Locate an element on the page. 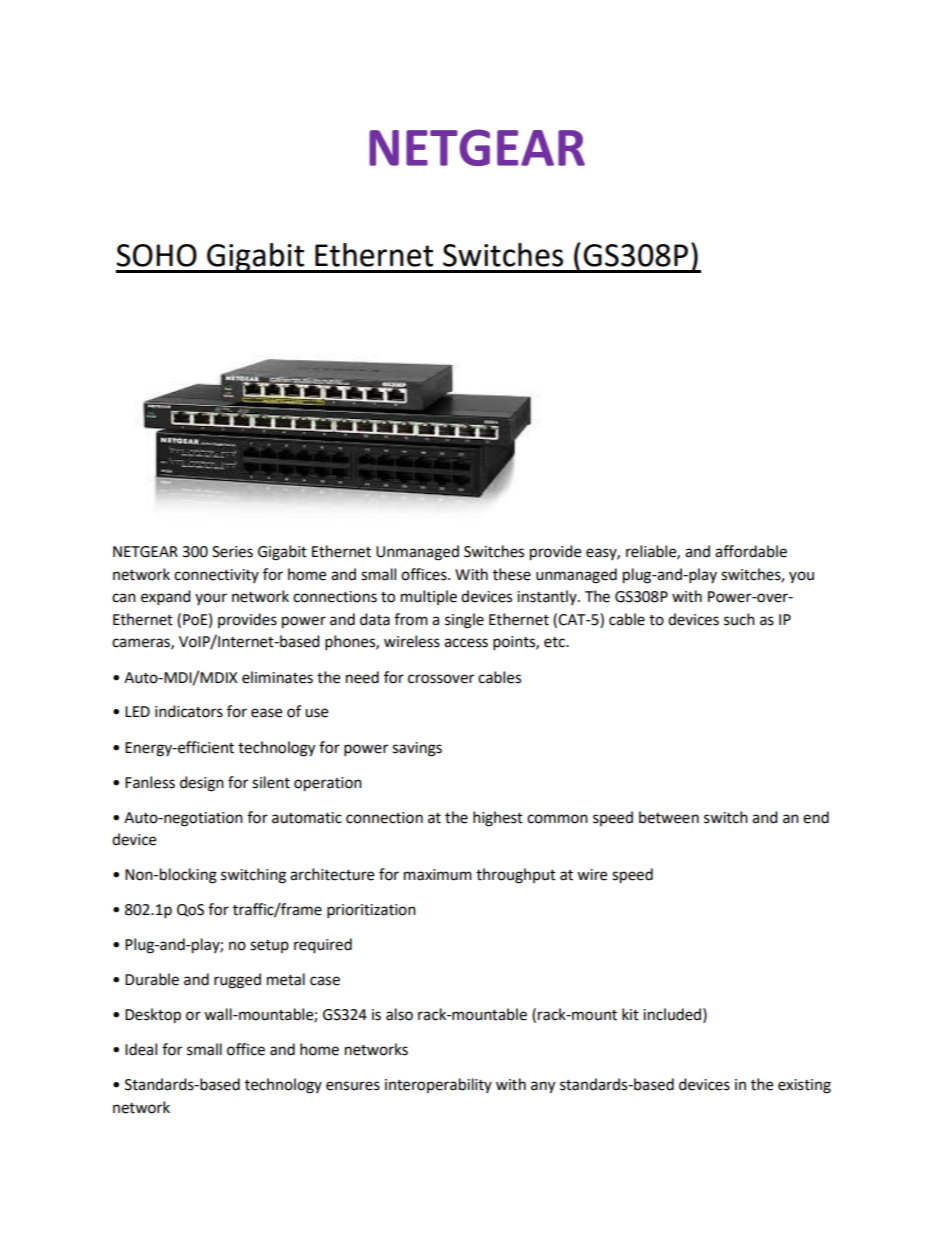 Image resolution: width=952 pixels, height=1233 pixels. Ideal is located at coordinates (141, 1049).
